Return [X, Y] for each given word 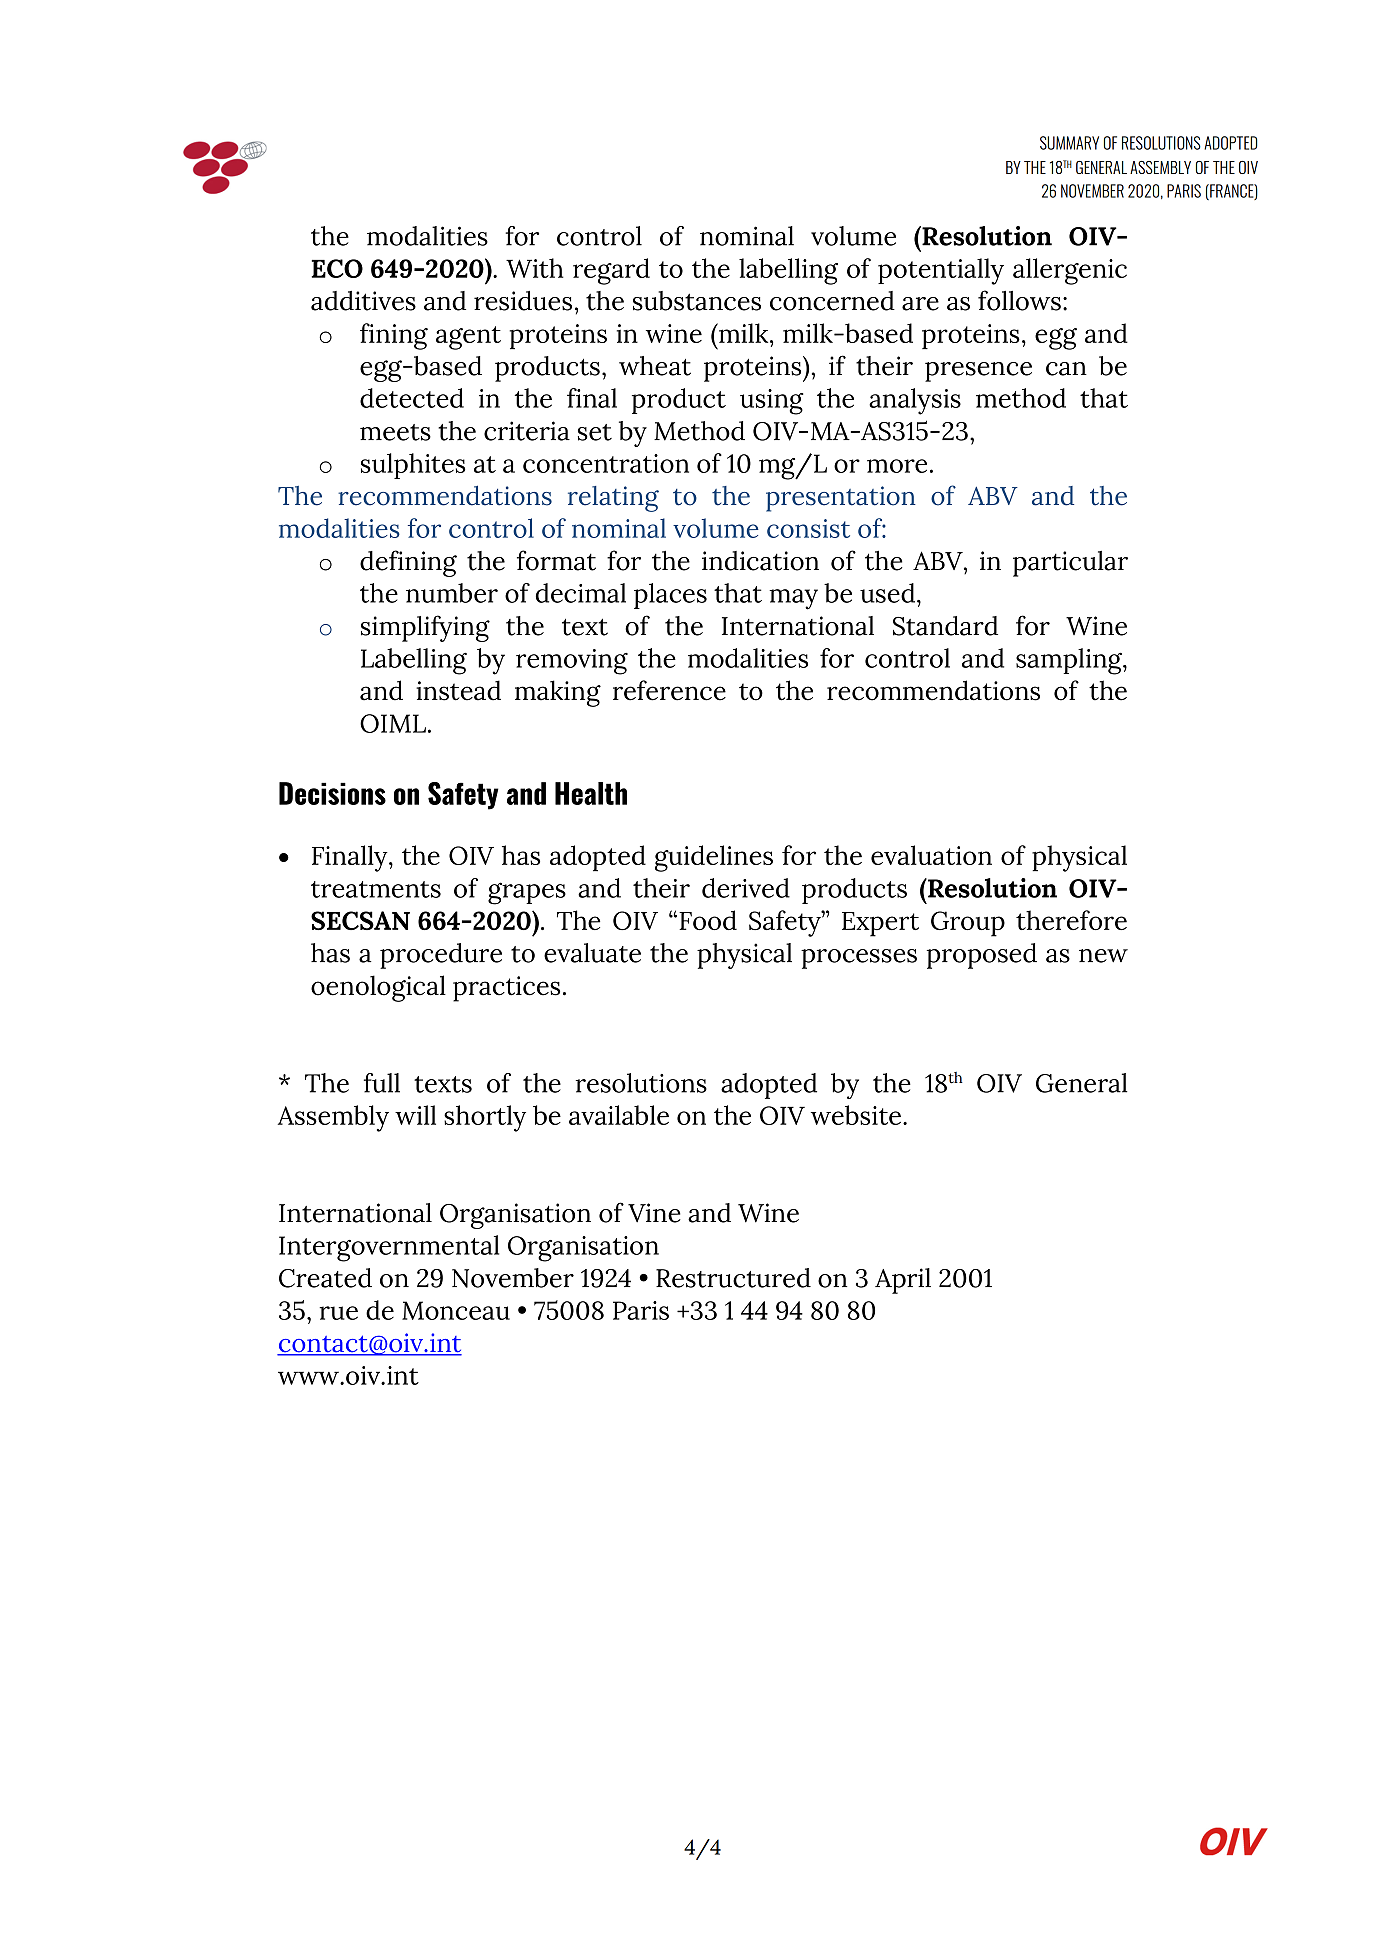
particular [1070, 564]
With [534, 268]
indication [760, 561]
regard [611, 271]
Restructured [733, 1278]
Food [708, 920]
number [452, 593]
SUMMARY [1069, 143]
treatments [376, 889]
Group [968, 924]
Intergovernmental [389, 1248]
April [903, 1281]
